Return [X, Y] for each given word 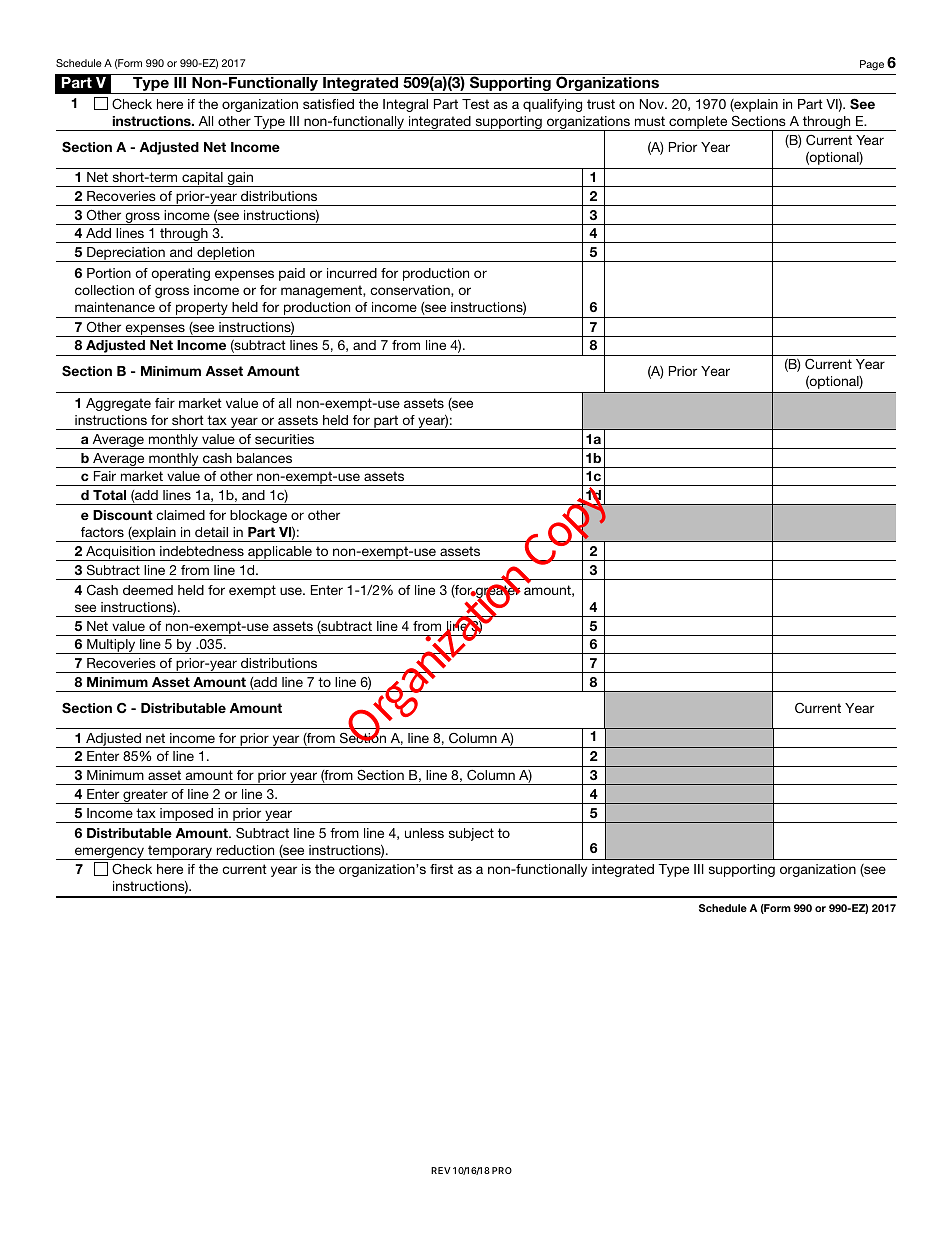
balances [264, 458]
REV [441, 1170]
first [441, 869]
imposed [186, 815]
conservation [411, 291]
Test [475, 104]
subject [471, 834]
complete [698, 123]
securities [284, 439]
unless [424, 833]
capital [202, 179]
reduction [245, 850]
